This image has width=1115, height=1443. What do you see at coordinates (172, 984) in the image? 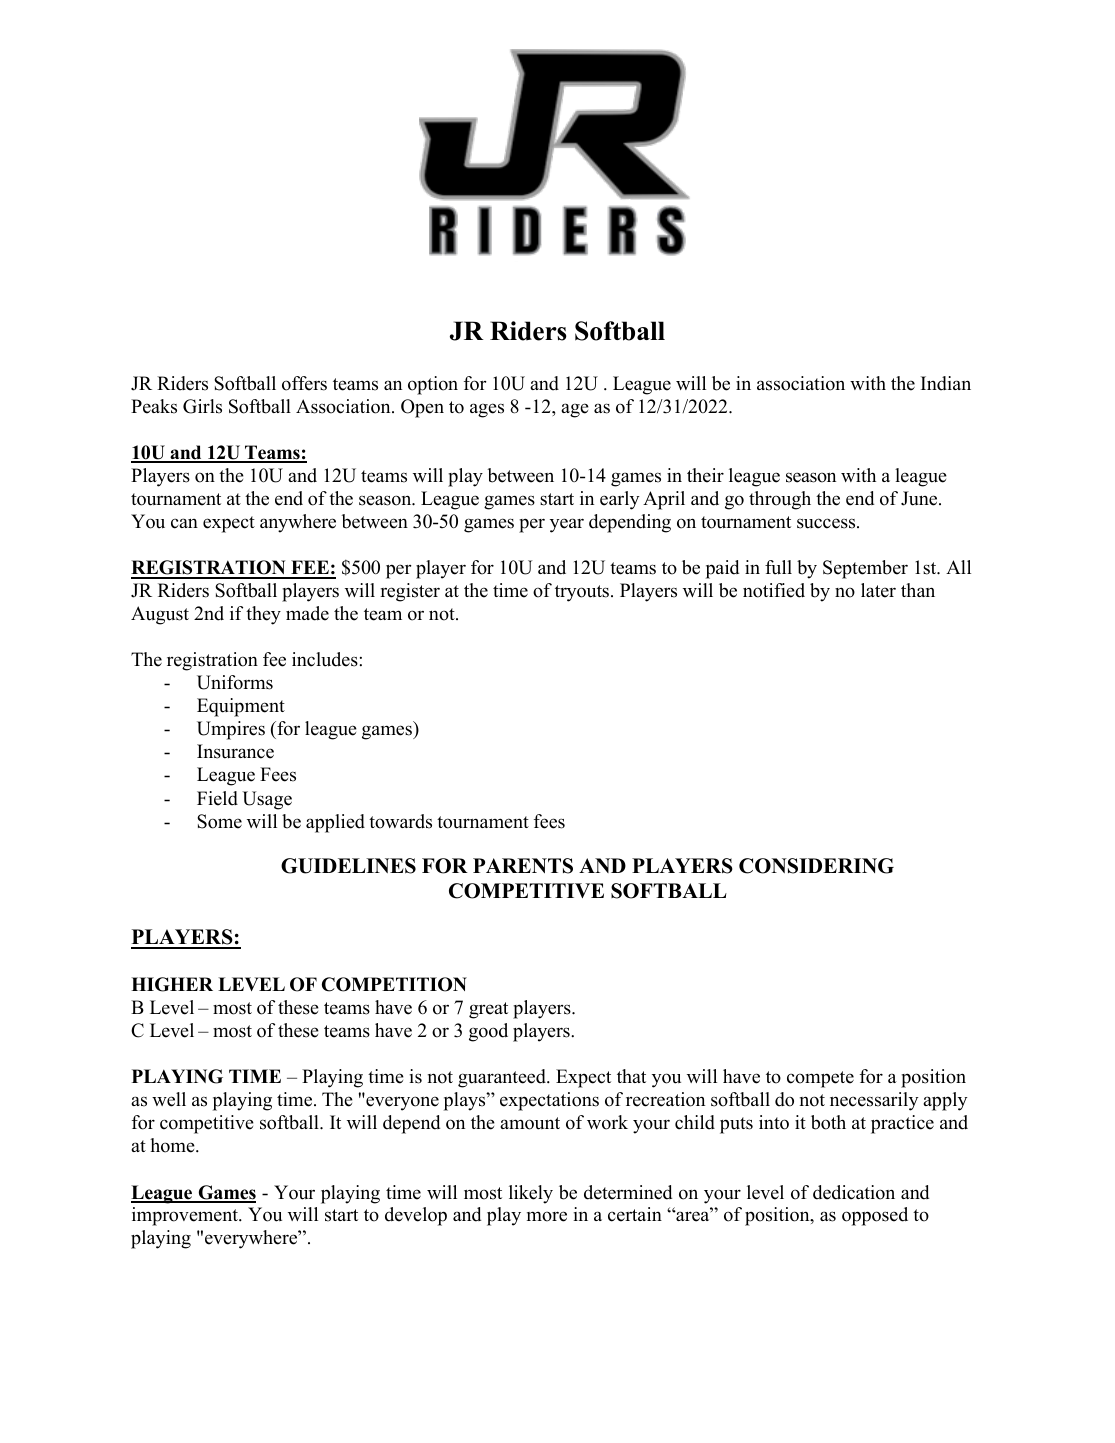
I see `HIGHER` at bounding box center [172, 984].
